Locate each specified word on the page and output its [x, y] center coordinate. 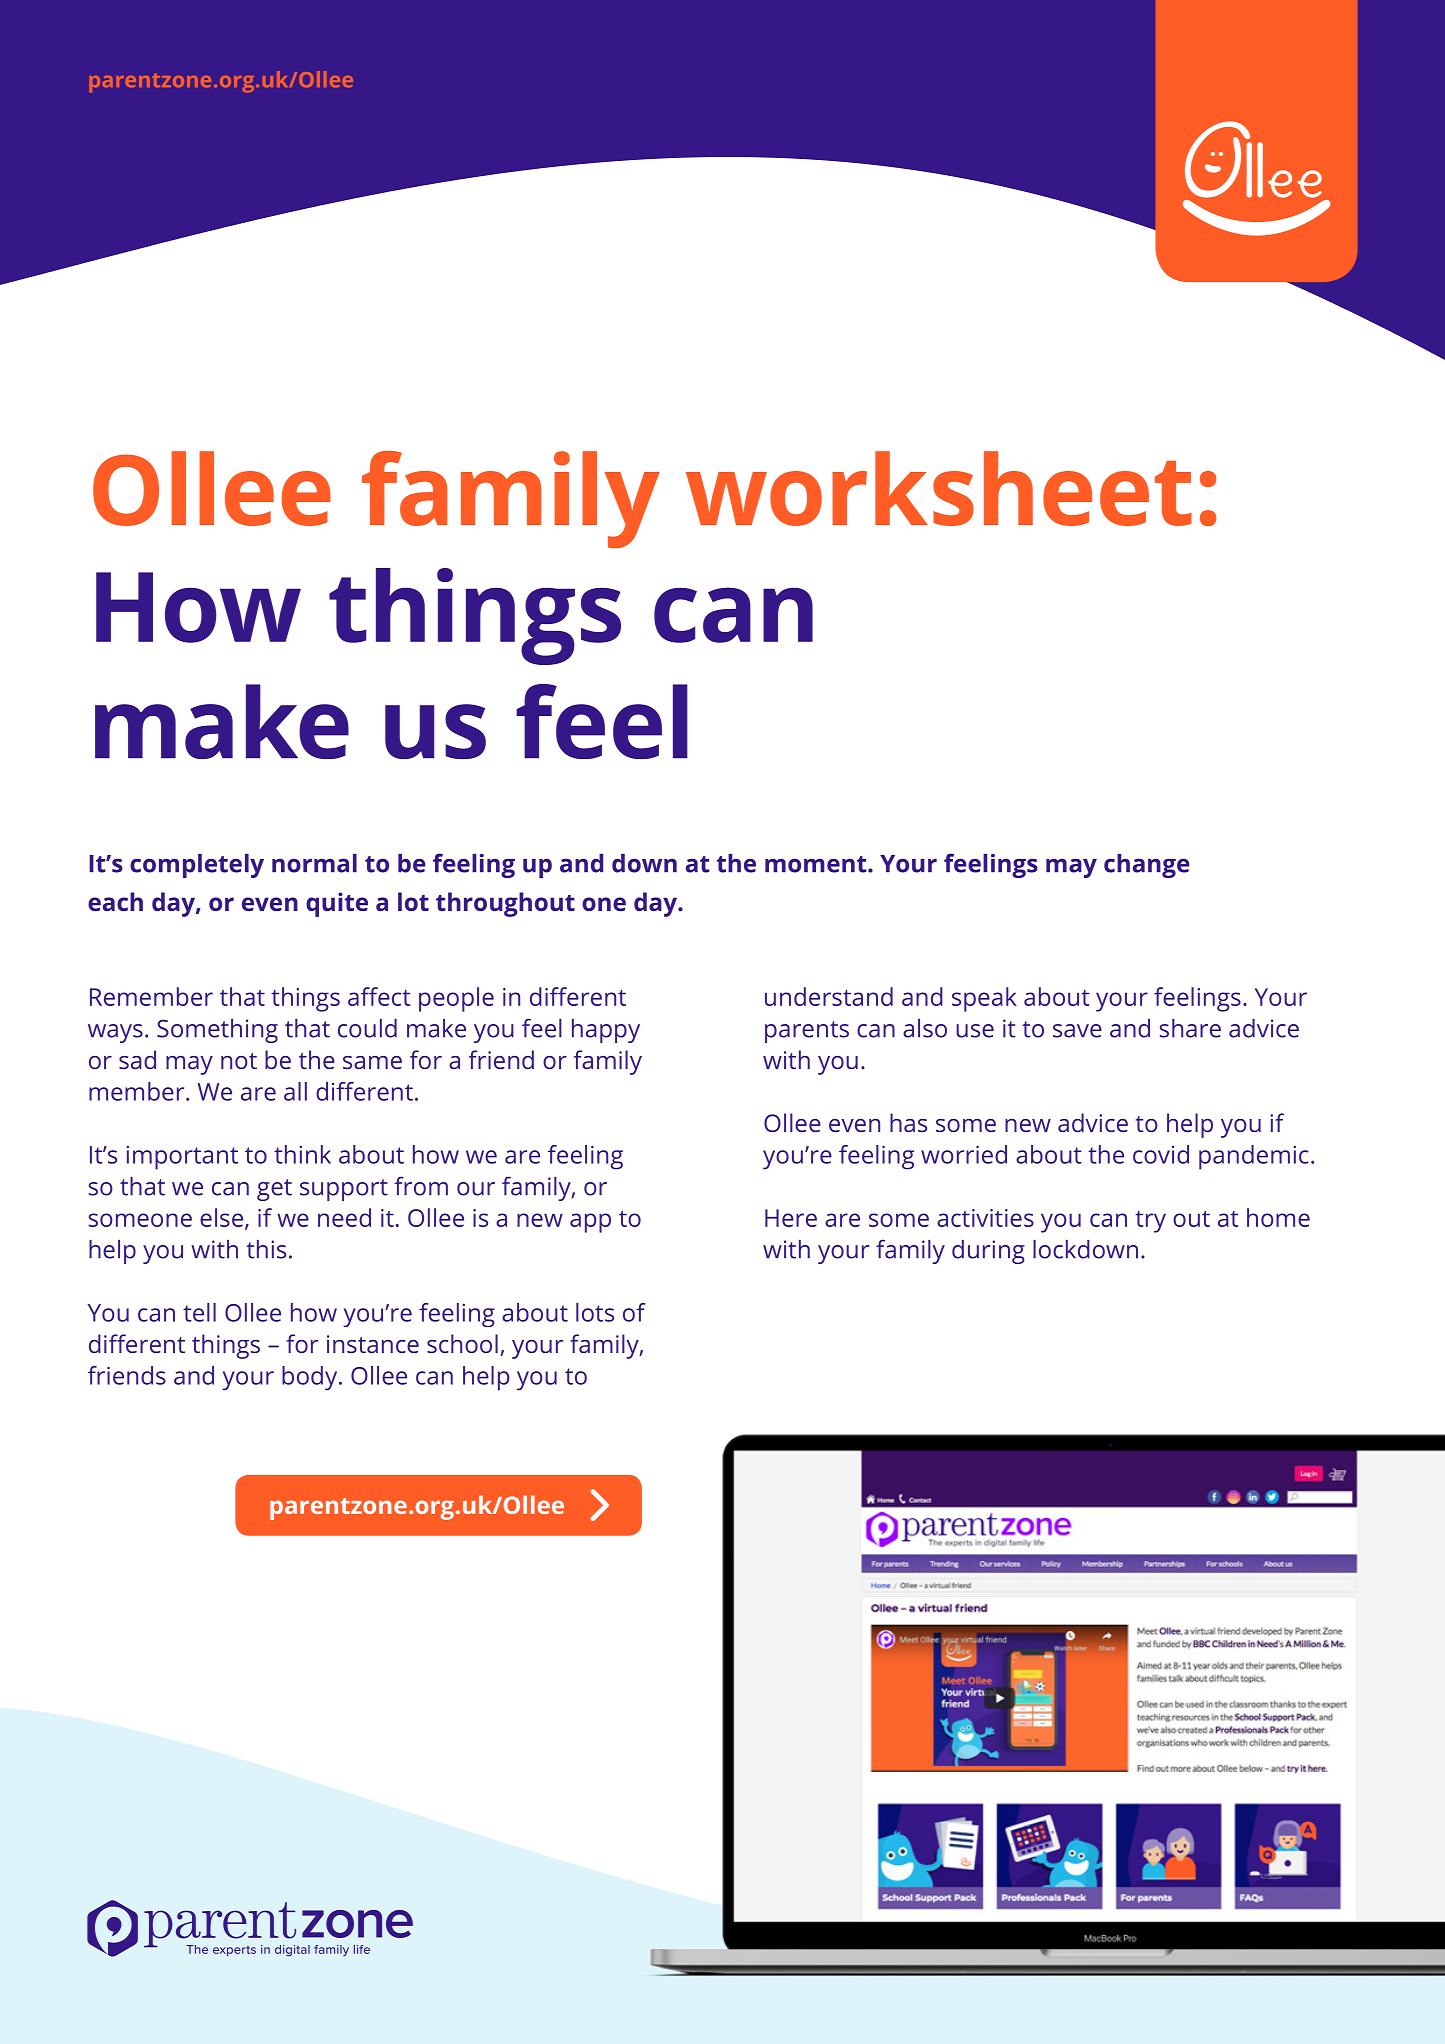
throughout [505, 904]
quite [337, 904]
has [908, 1122]
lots [595, 1312]
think [302, 1154]
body [311, 1378]
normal [314, 863]
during [988, 1252]
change [1147, 866]
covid [1161, 1154]
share [1190, 1028]
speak [984, 999]
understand [829, 996]
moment [817, 864]
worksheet [939, 488]
